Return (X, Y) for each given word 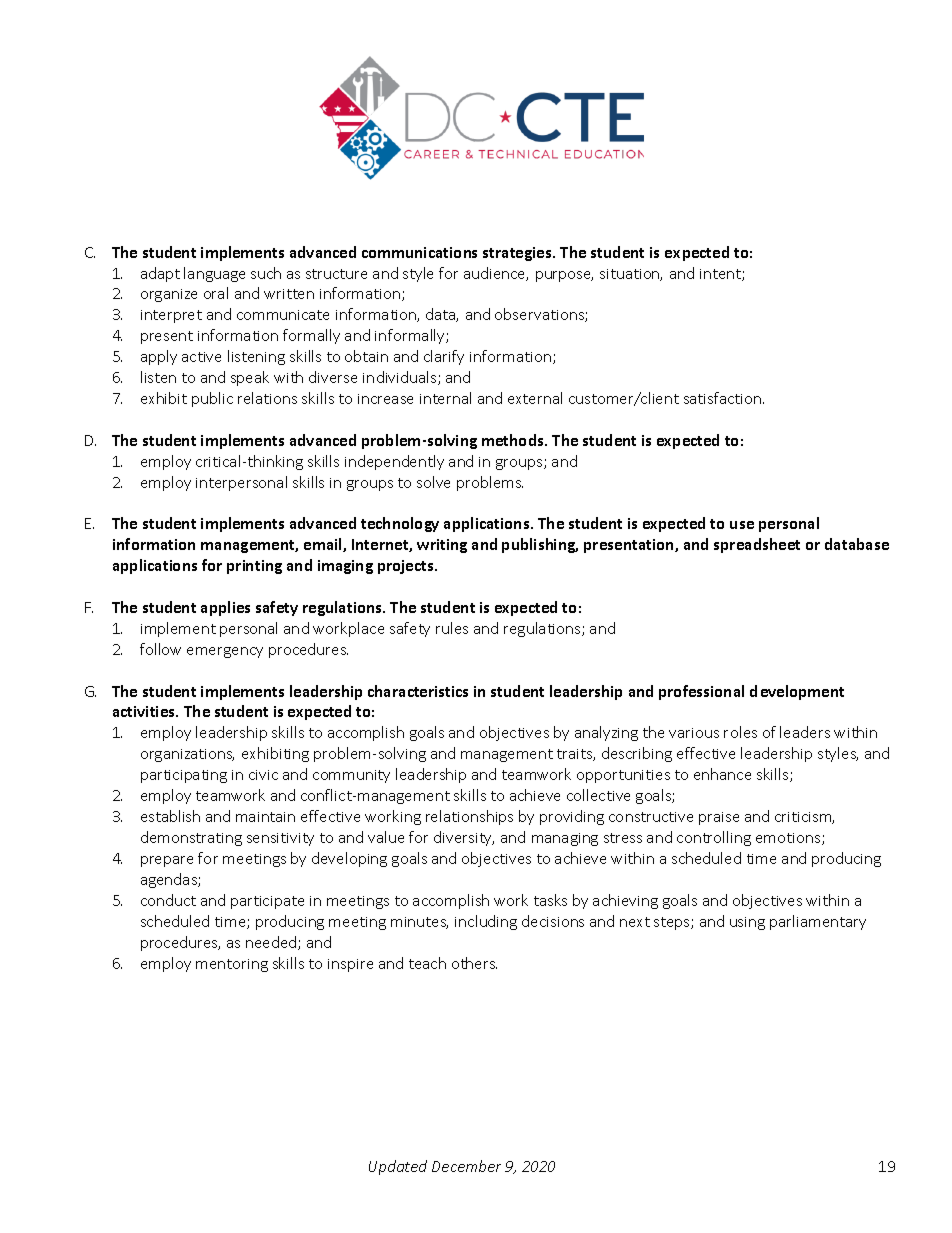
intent (721, 275)
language (214, 274)
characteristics (418, 691)
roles (740, 732)
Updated (398, 1167)
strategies (518, 254)
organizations (187, 755)
